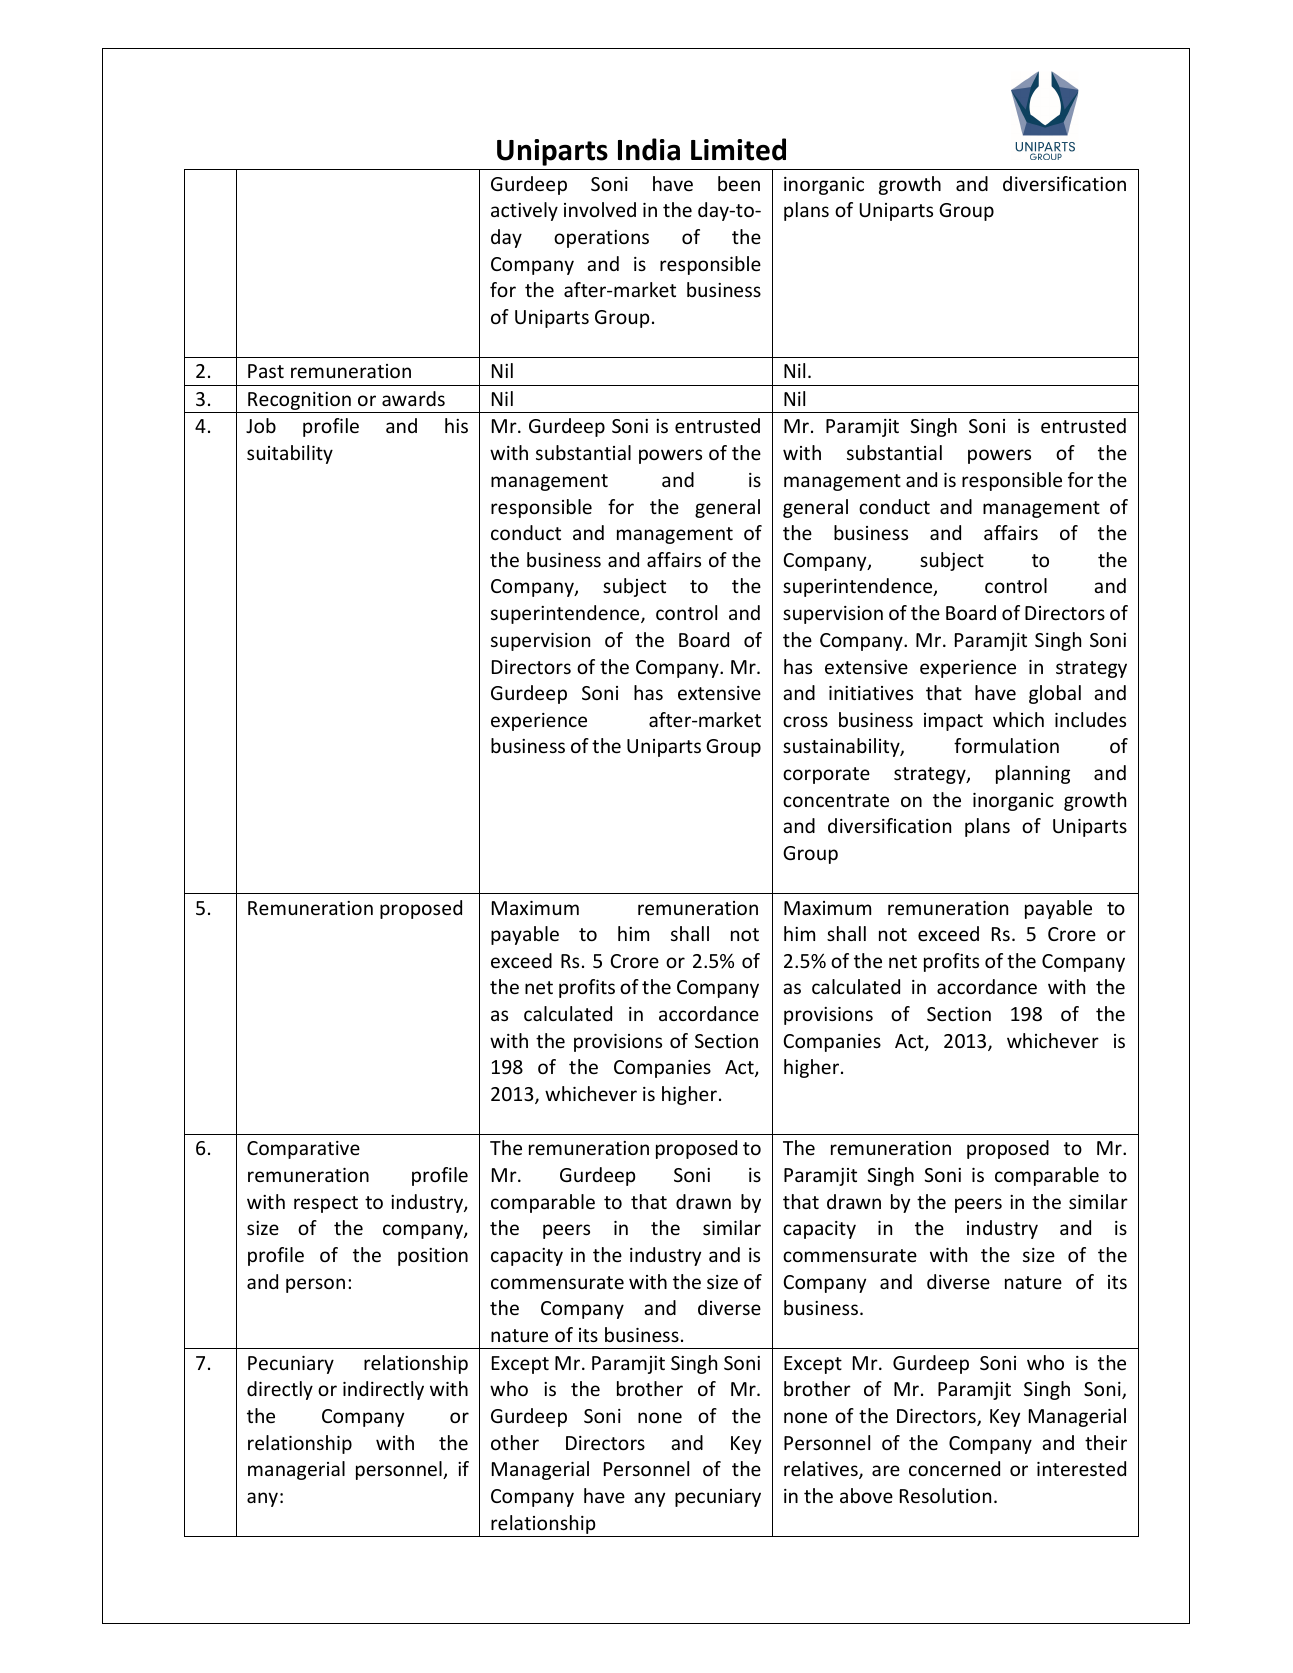  I want to click on concerned, so click(954, 1468).
